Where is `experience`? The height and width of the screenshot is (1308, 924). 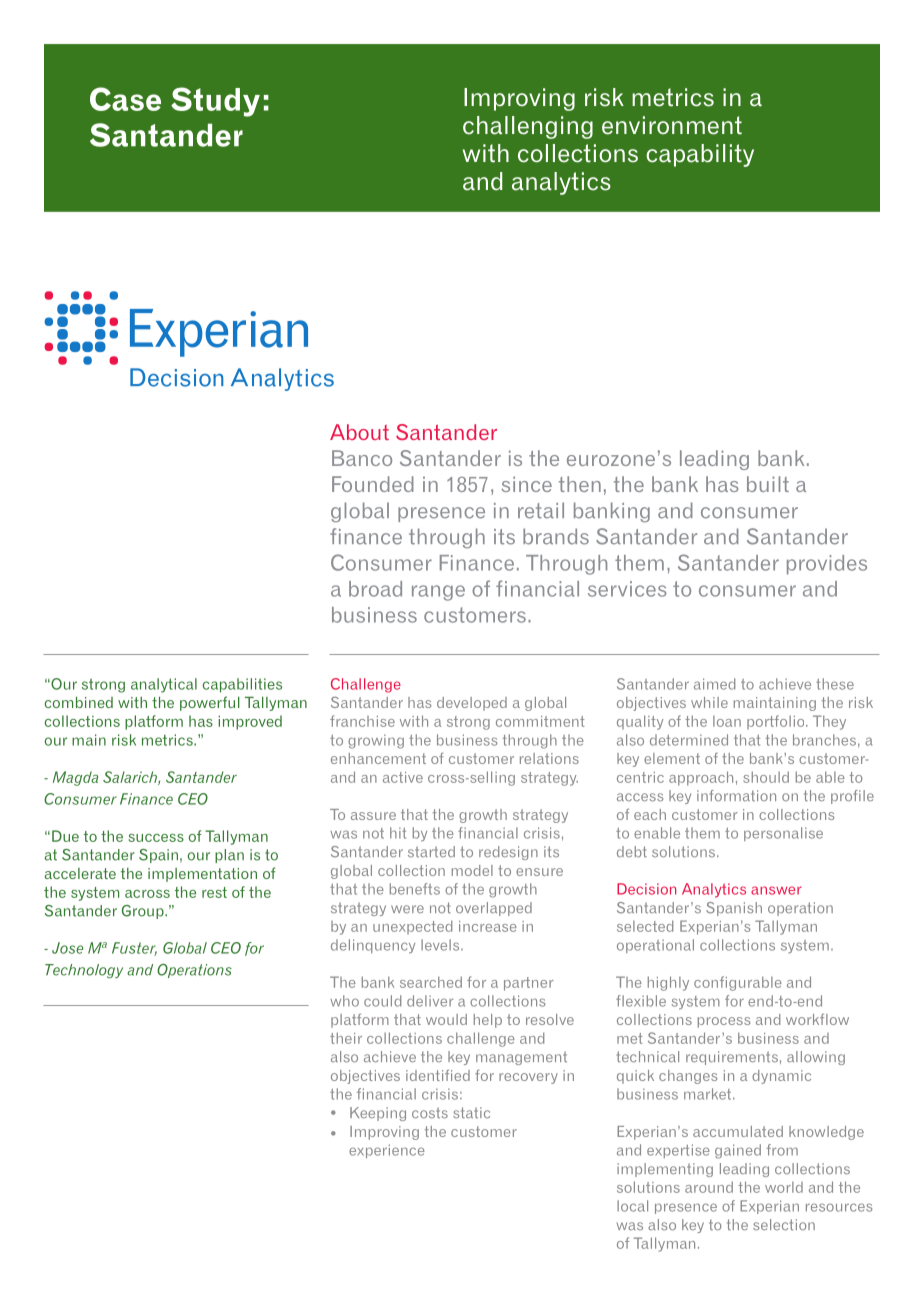
experience is located at coordinates (387, 1151).
